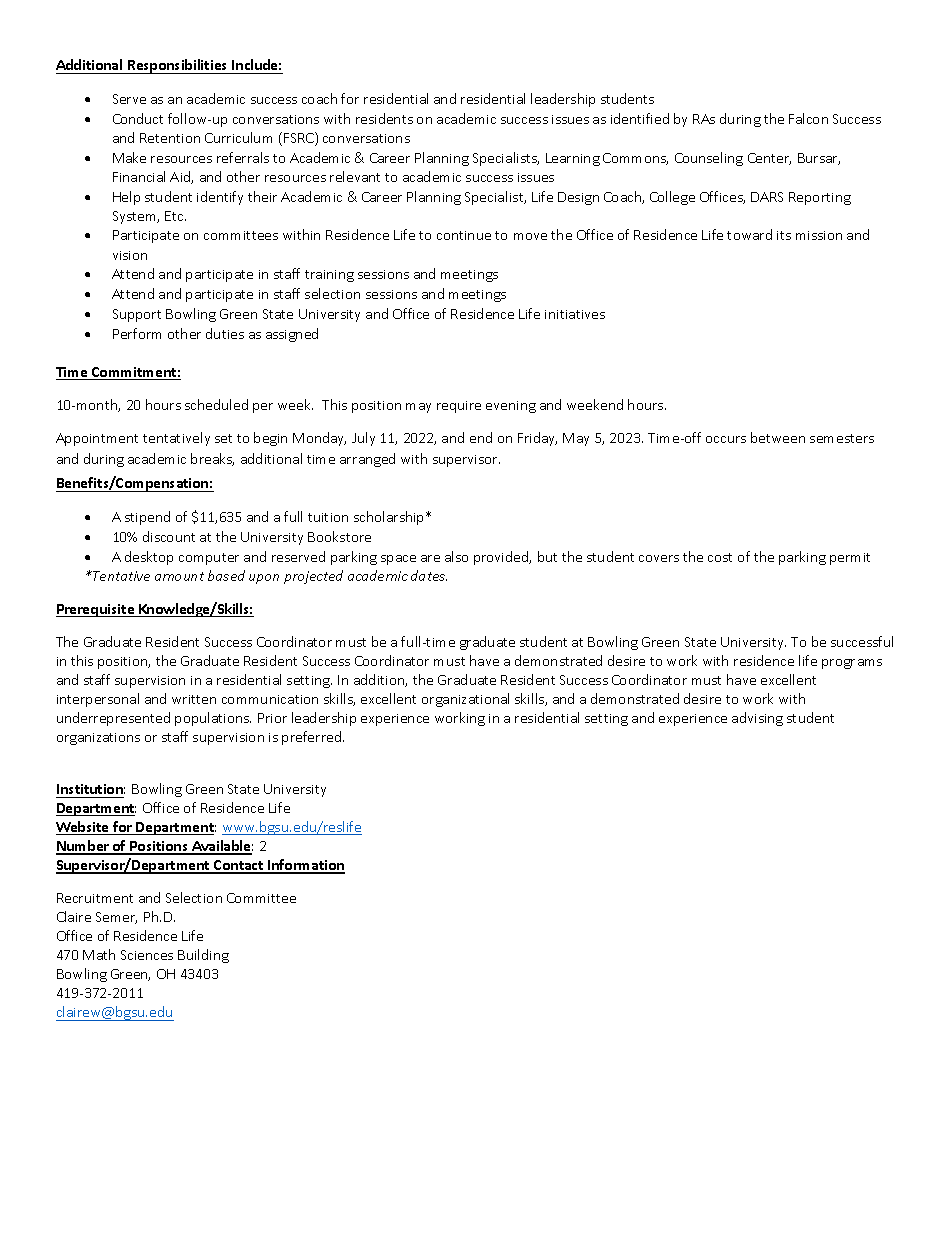 This screenshot has height=1233, width=952. I want to click on scholarship, so click(390, 518).
